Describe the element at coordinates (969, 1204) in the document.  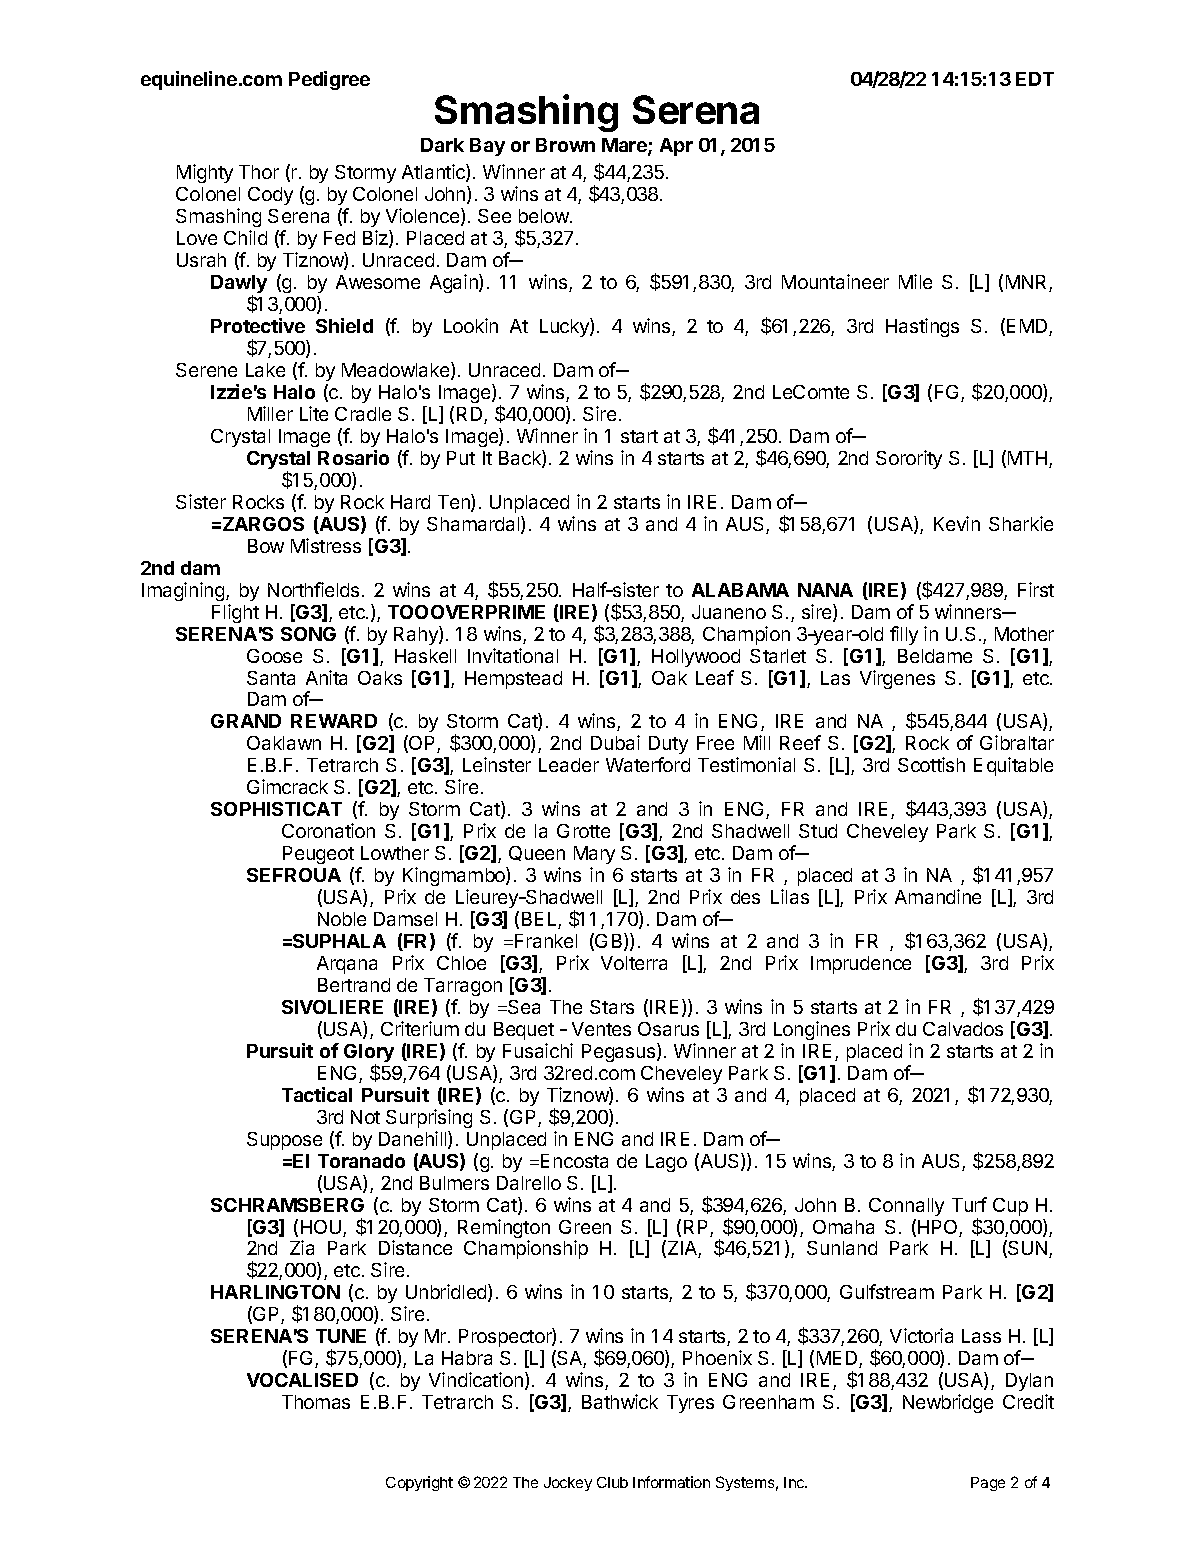
I see `Turf` at that location.
